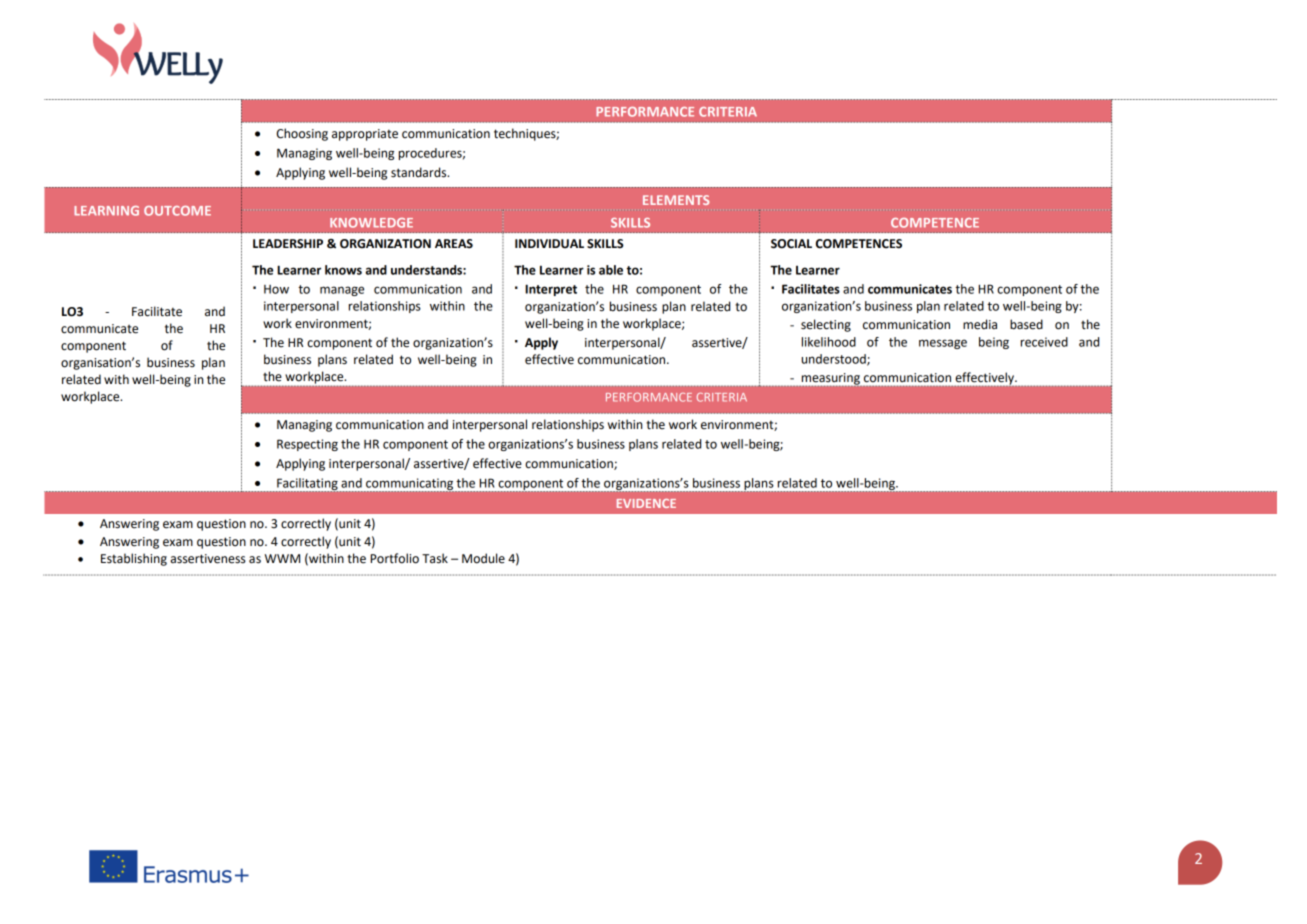 This screenshot has width=1307, height=924. Describe the element at coordinates (549, 244) in the screenshot. I see `INDIVIDUAL` at that location.
